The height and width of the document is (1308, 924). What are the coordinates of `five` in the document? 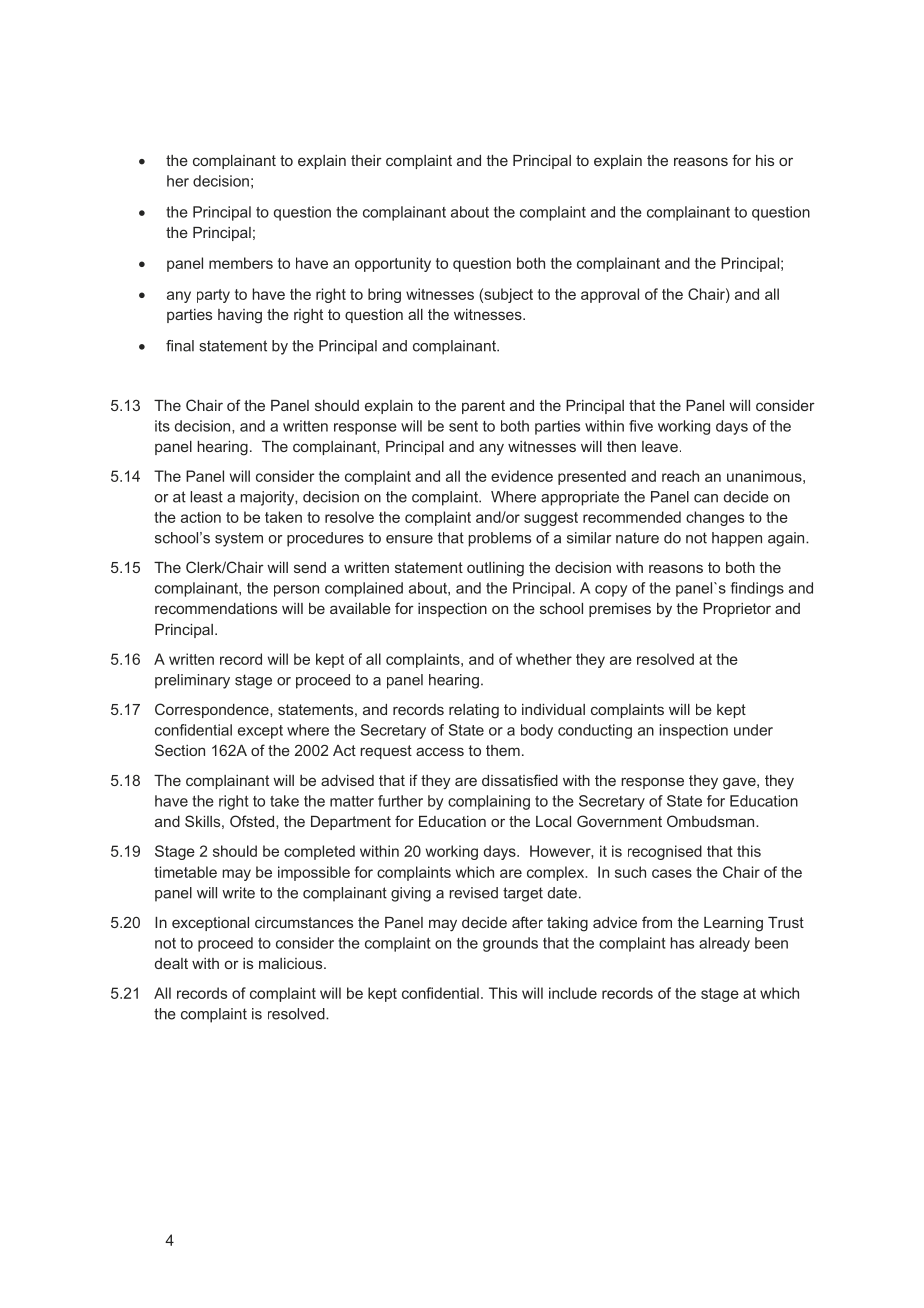 It's located at (641, 426).
